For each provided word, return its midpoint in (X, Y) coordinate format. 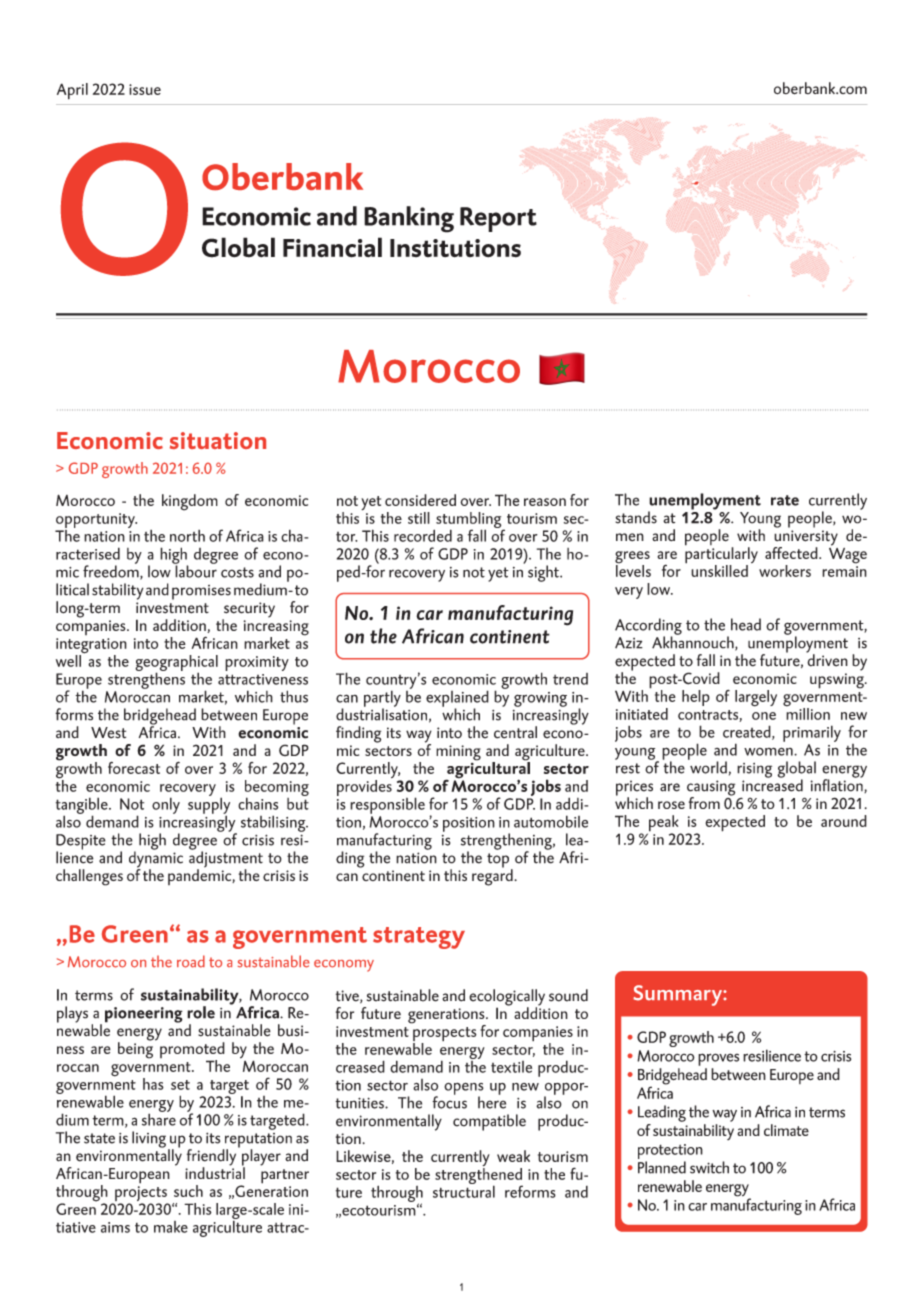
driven (827, 659)
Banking (409, 219)
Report (498, 219)
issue (145, 89)
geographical (176, 664)
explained (457, 699)
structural (464, 1190)
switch (709, 1167)
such (188, 1191)
